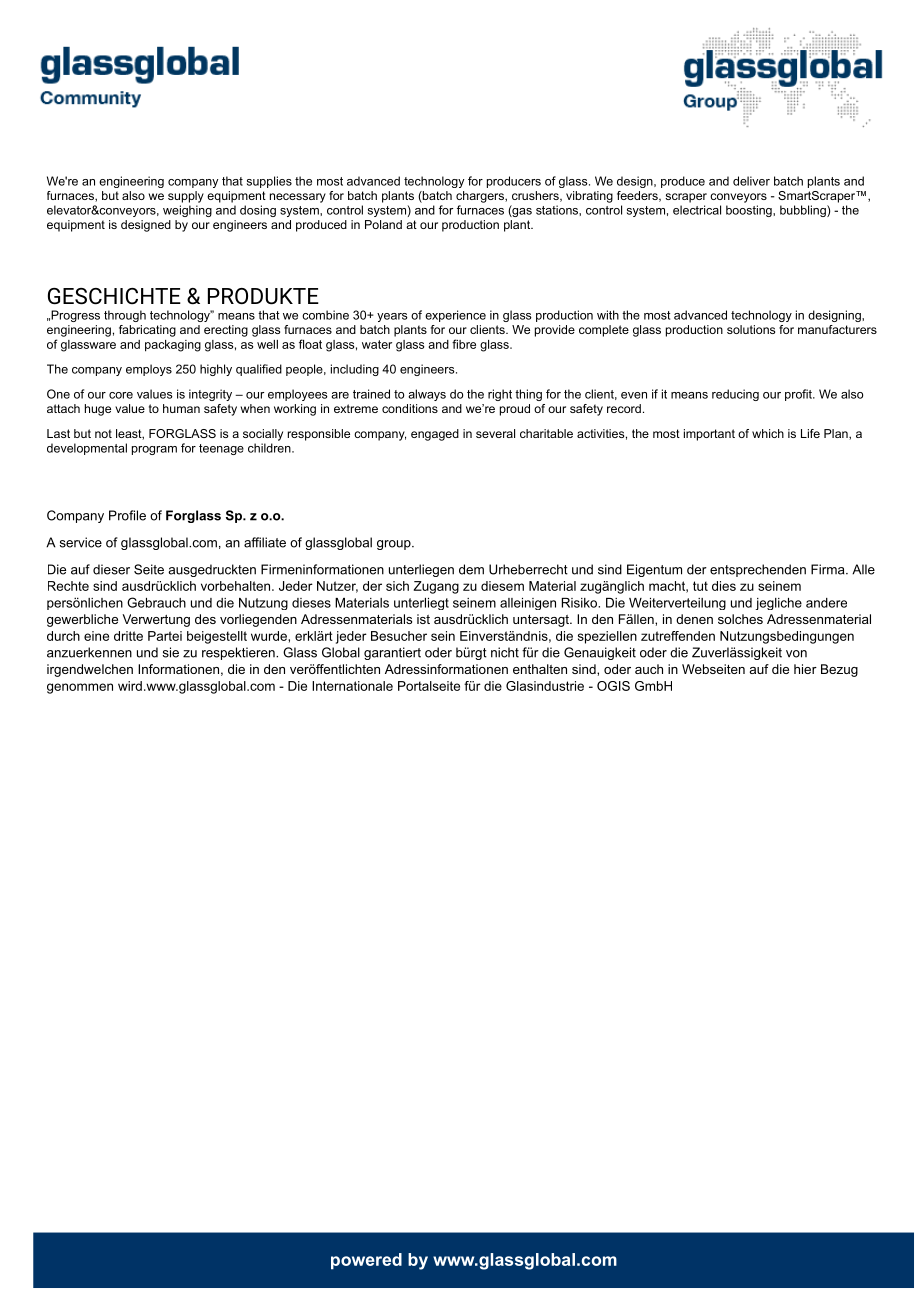  What do you see at coordinates (171, 652) in the document?
I see `sie` at bounding box center [171, 652].
